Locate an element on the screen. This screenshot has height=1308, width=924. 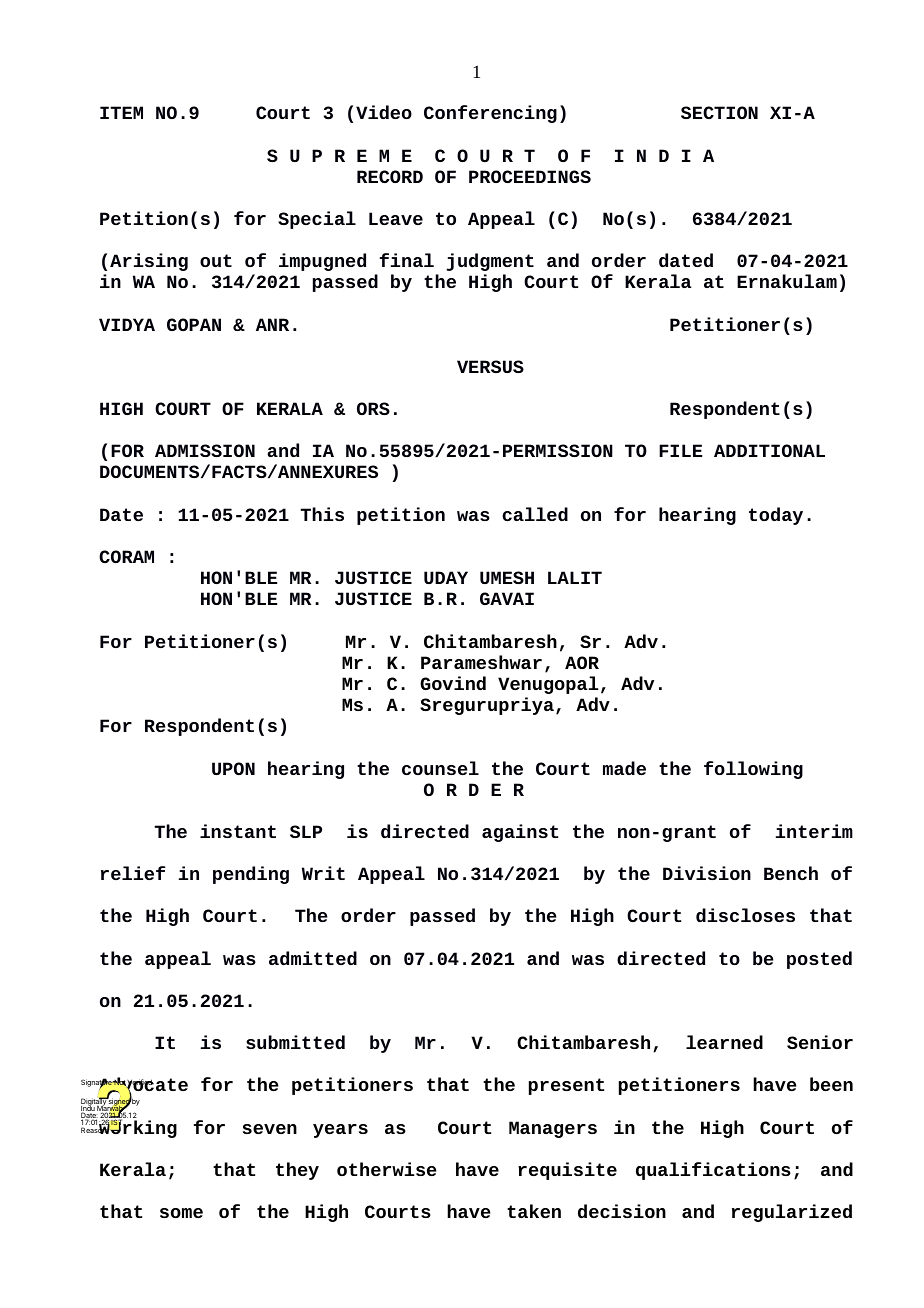
ITEM is located at coordinates (121, 112).
